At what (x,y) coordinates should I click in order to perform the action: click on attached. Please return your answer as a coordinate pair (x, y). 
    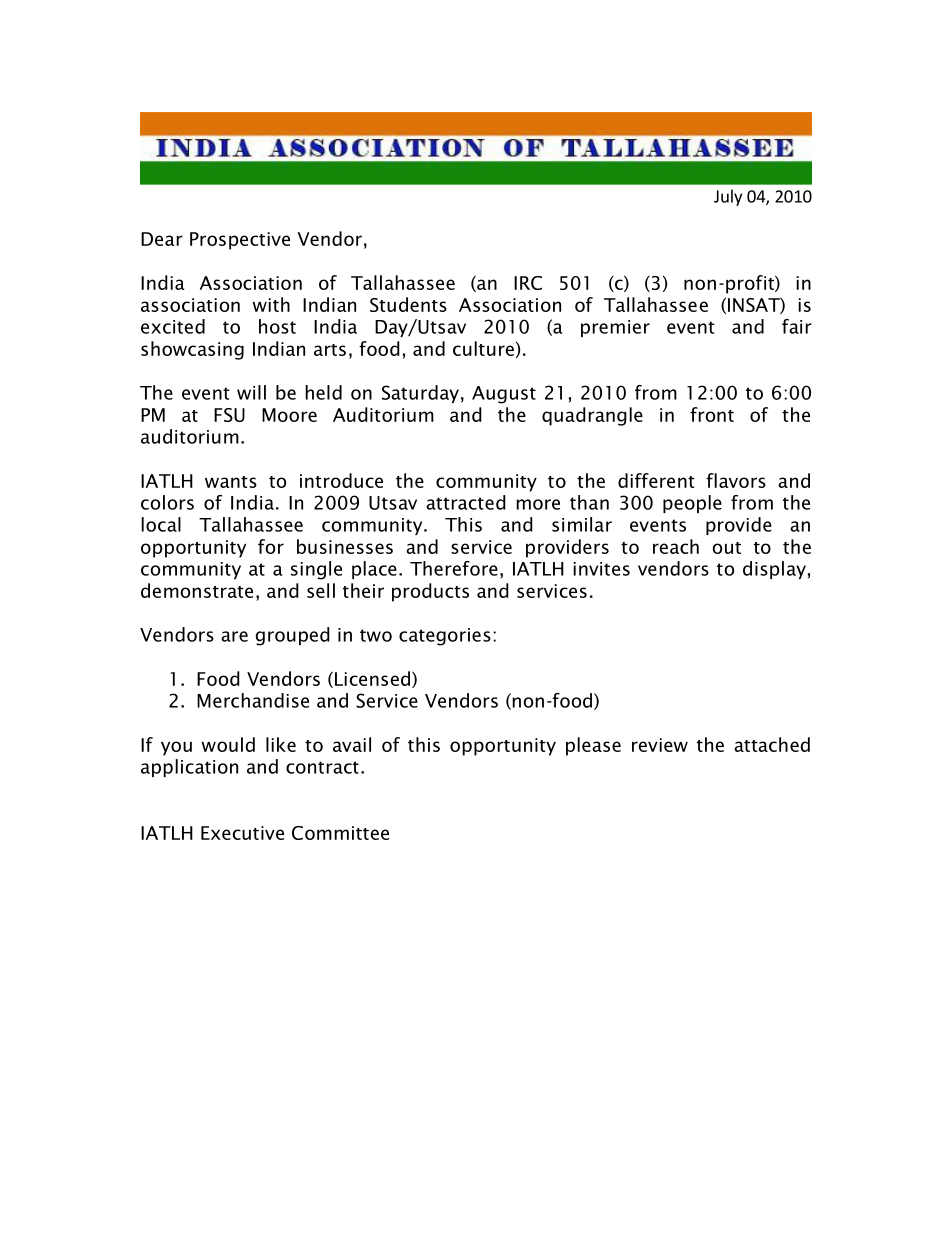
    Looking at the image, I should click on (772, 744).
